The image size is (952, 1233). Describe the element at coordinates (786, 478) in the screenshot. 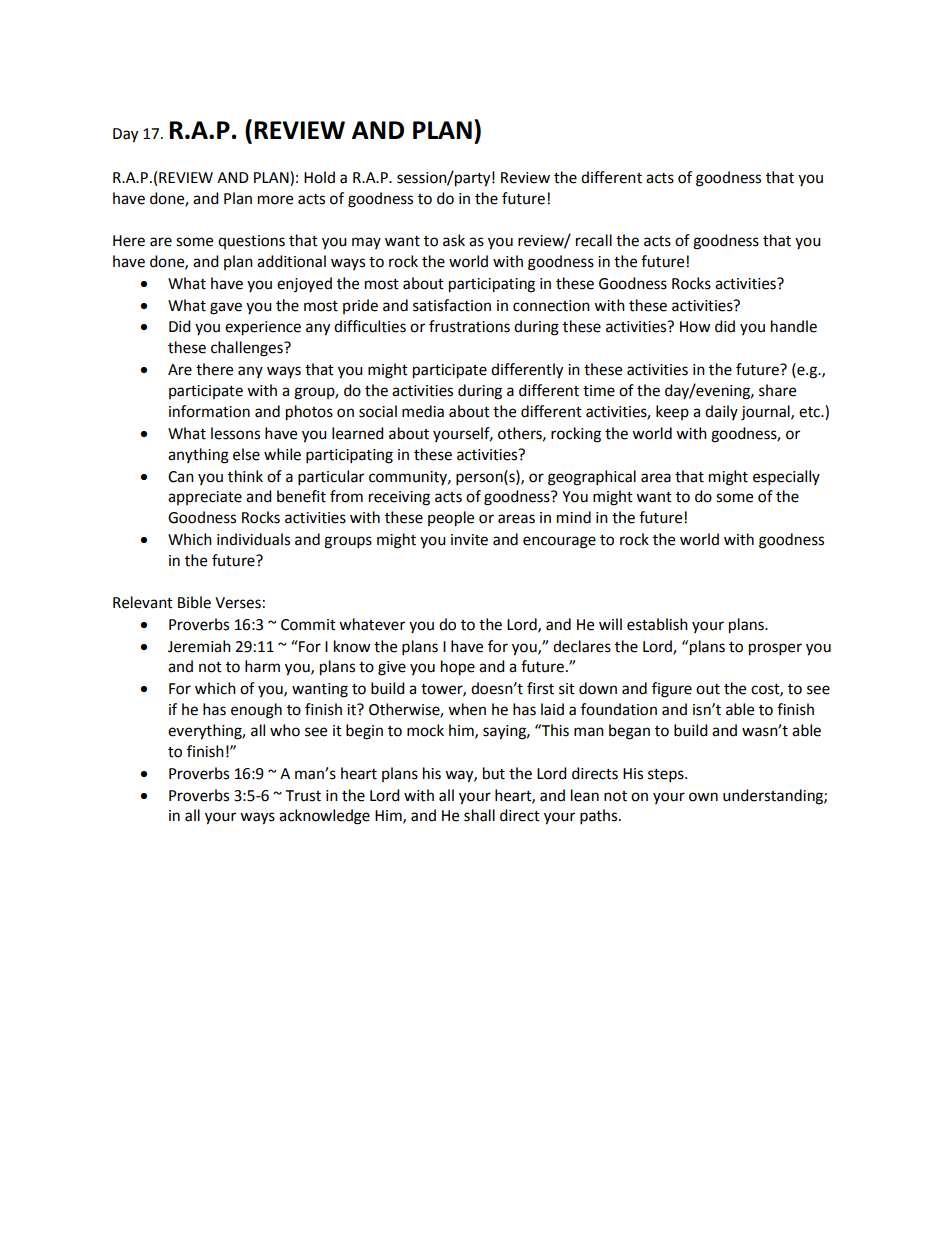

I see `especially` at that location.
